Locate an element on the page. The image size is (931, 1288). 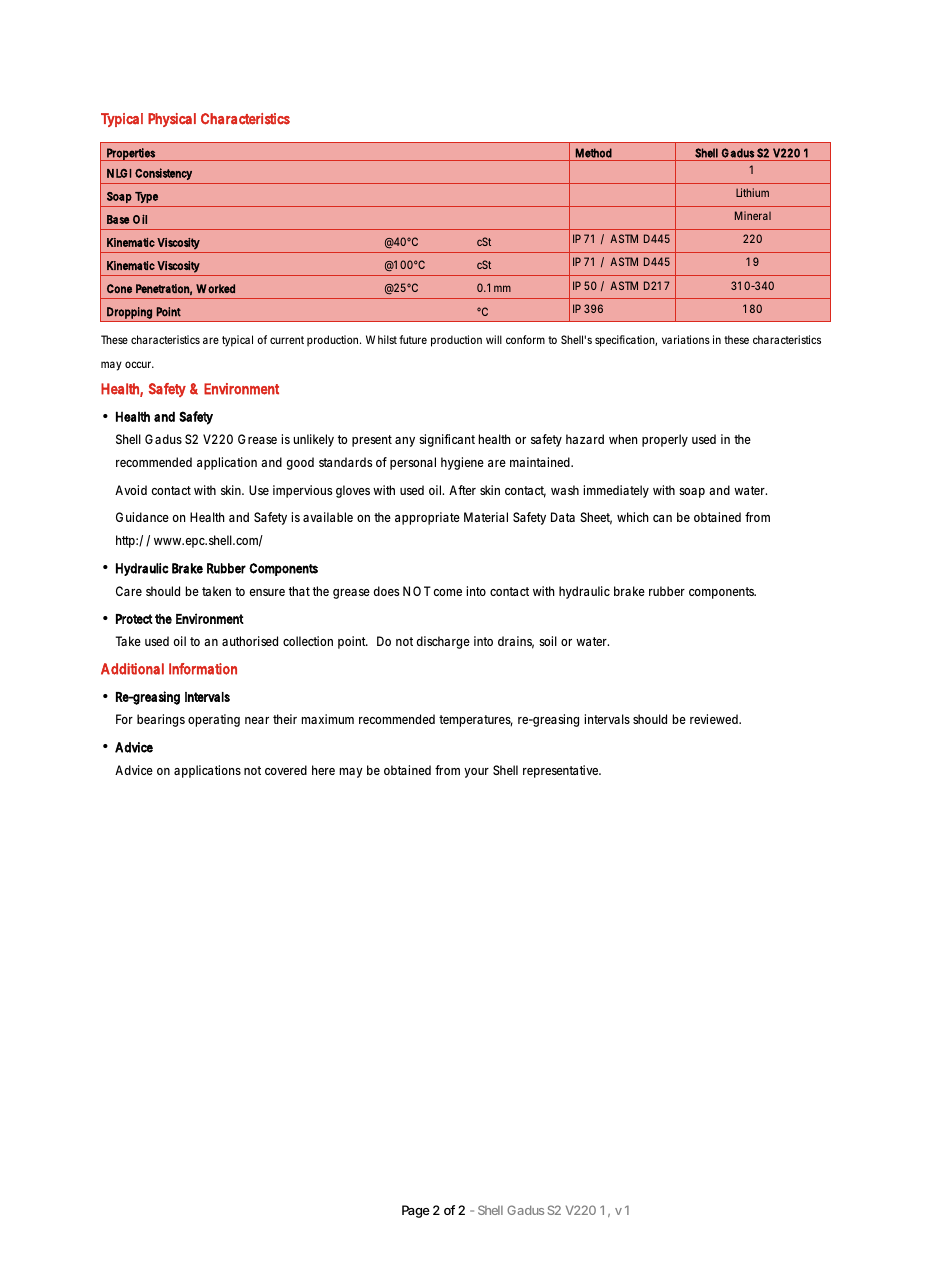
significant is located at coordinates (447, 440).
